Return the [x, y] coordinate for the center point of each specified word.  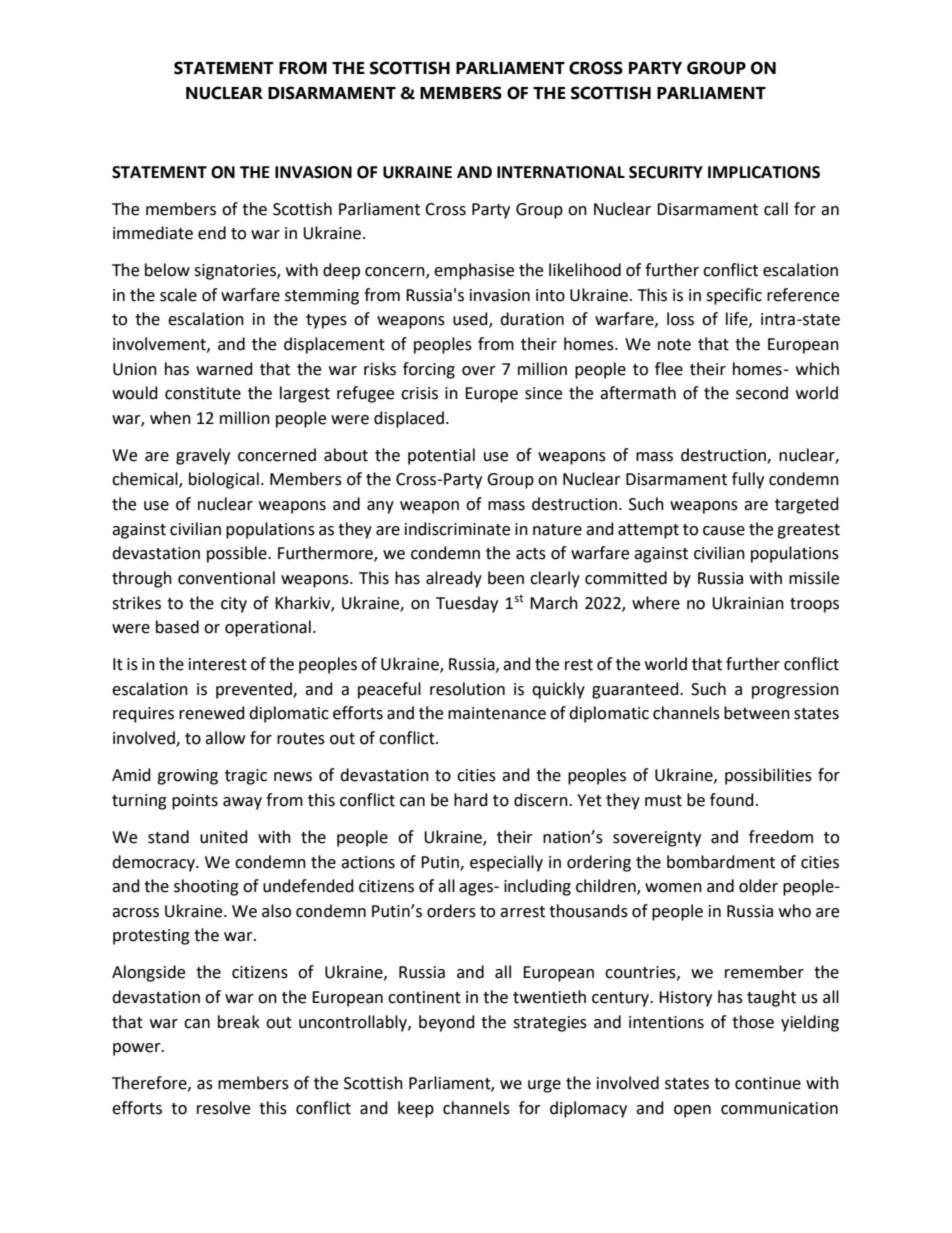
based [177, 627]
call [776, 209]
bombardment [721, 862]
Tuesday [467, 604]
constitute [203, 393]
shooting [206, 887]
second [762, 393]
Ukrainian [748, 603]
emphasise [474, 271]
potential [441, 456]
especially [506, 863]
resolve [223, 1108]
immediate [153, 233]
